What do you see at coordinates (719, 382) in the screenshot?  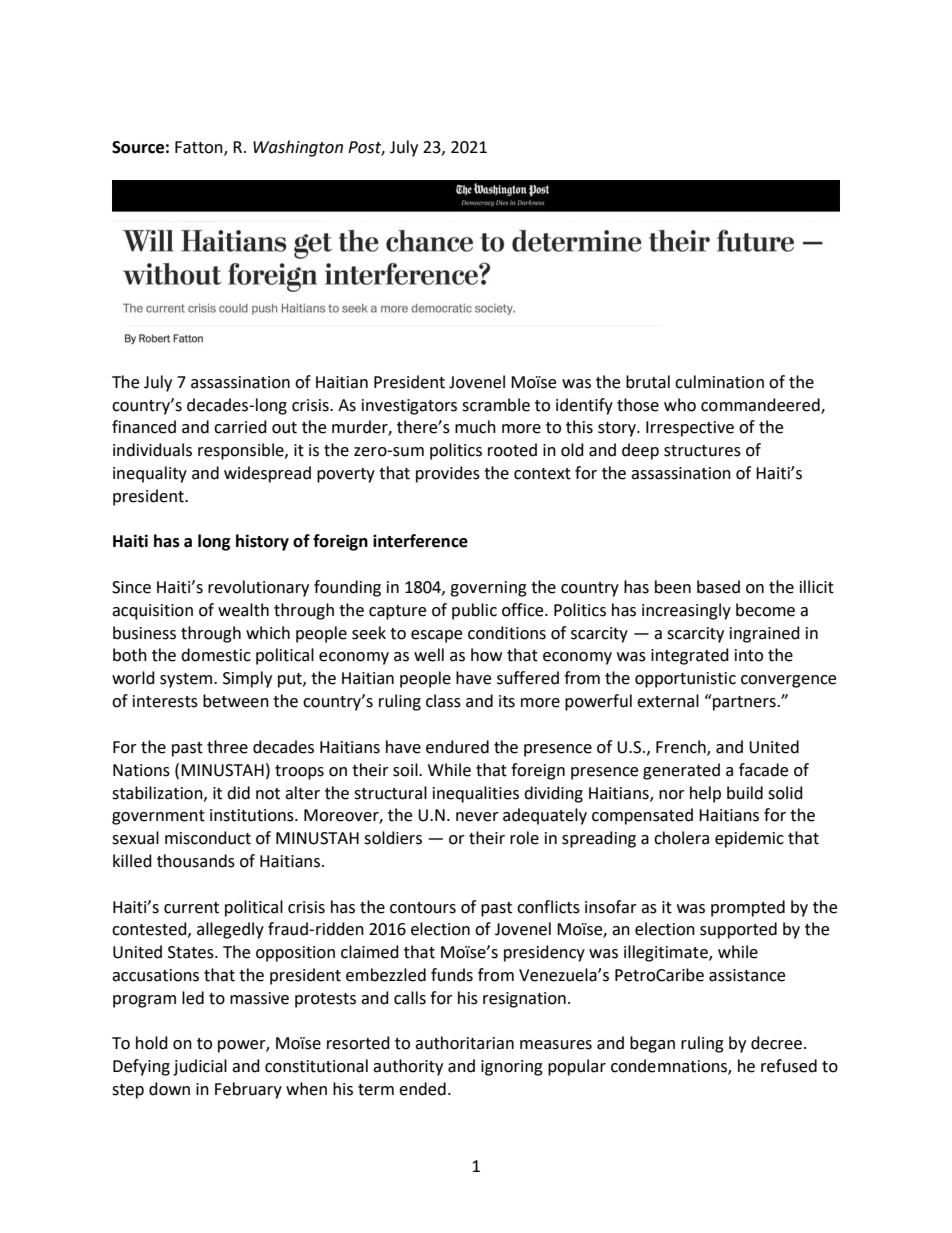 I see `culmination` at bounding box center [719, 382].
